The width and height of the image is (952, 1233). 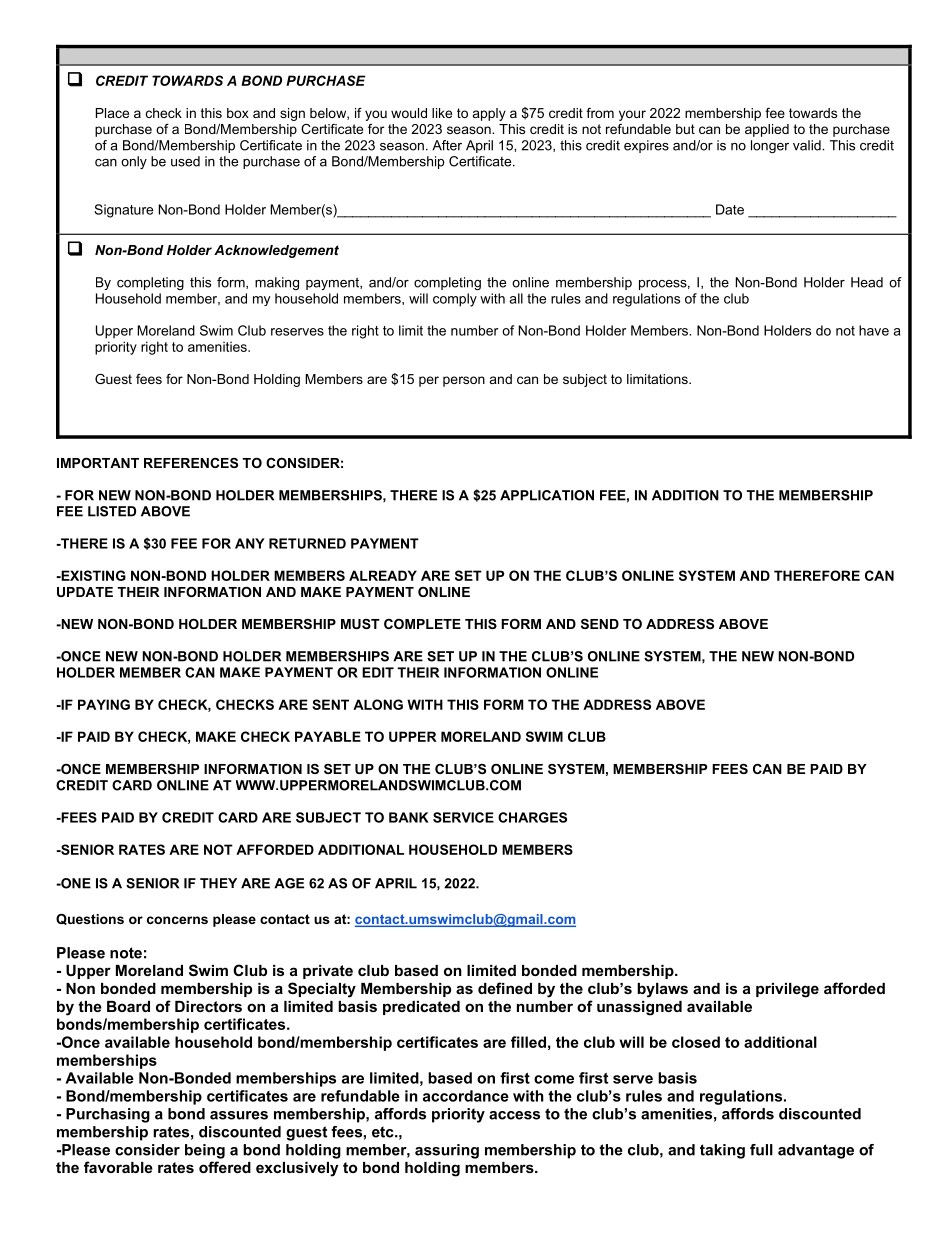 What do you see at coordinates (463, 817) in the image?
I see `SERVICE` at bounding box center [463, 817].
